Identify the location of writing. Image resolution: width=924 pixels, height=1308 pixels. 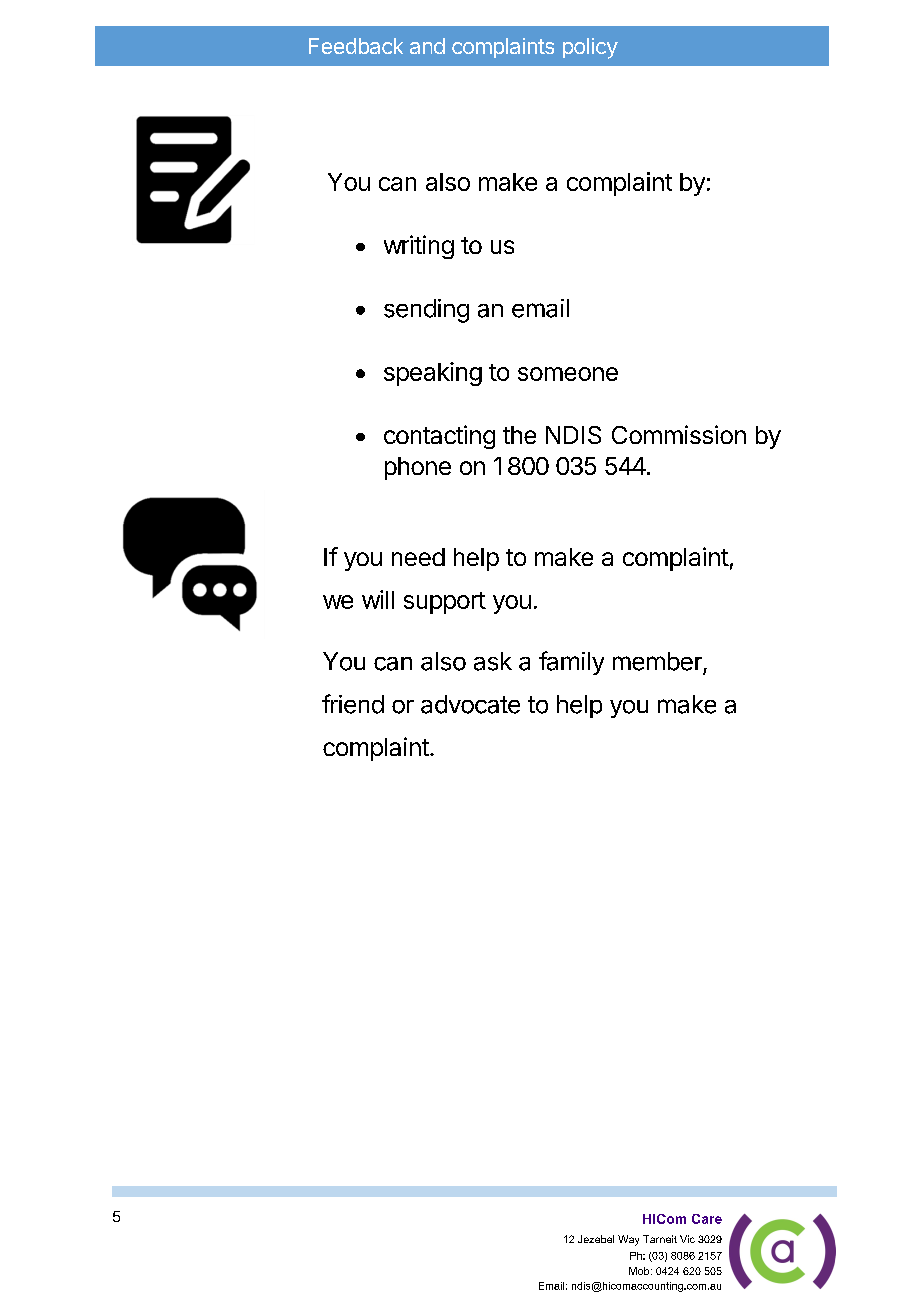
(419, 247).
